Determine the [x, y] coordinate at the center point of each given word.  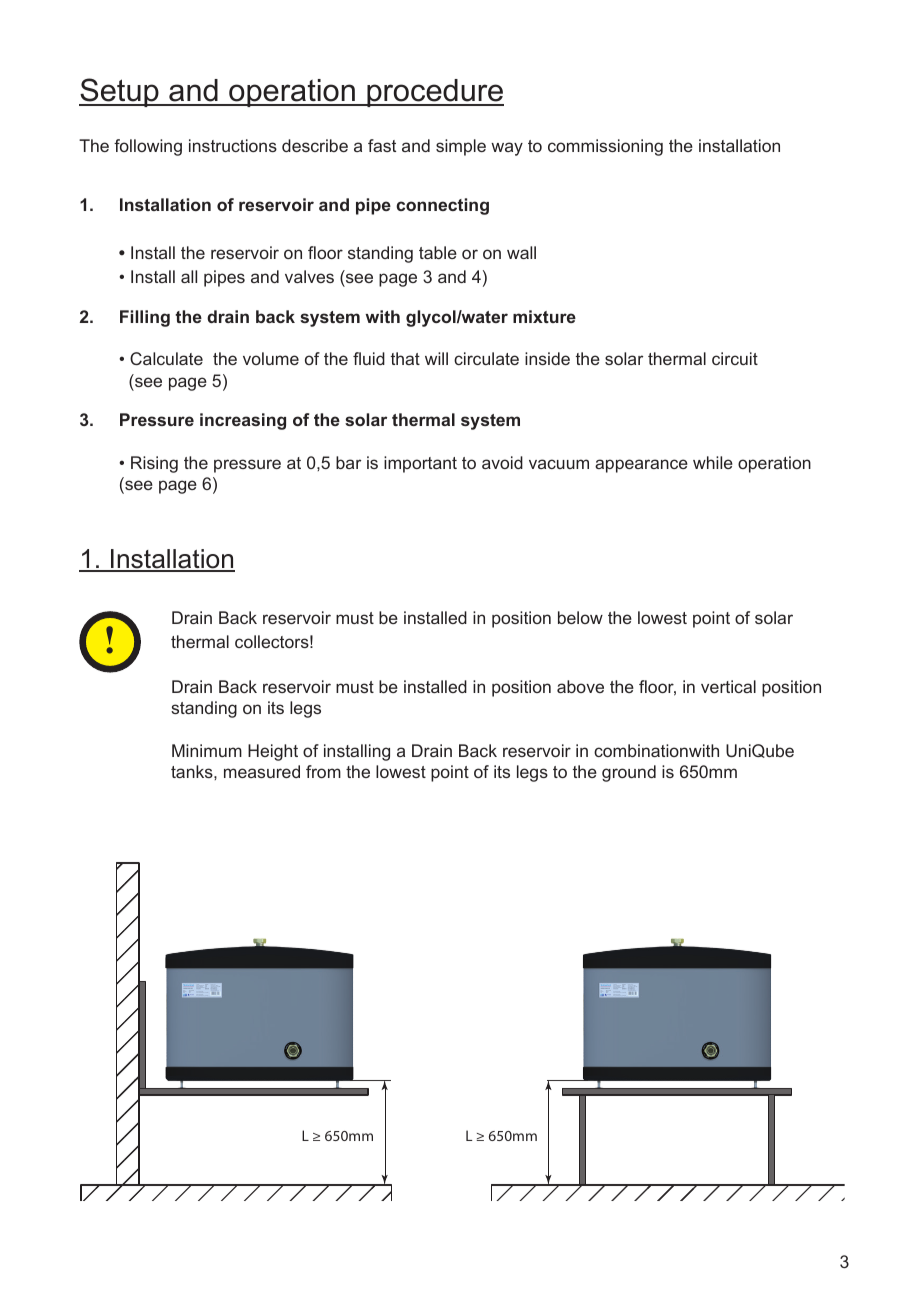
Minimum [207, 750]
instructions [233, 145]
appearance [641, 466]
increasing [243, 421]
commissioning [605, 147]
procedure [434, 93]
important [420, 464]
